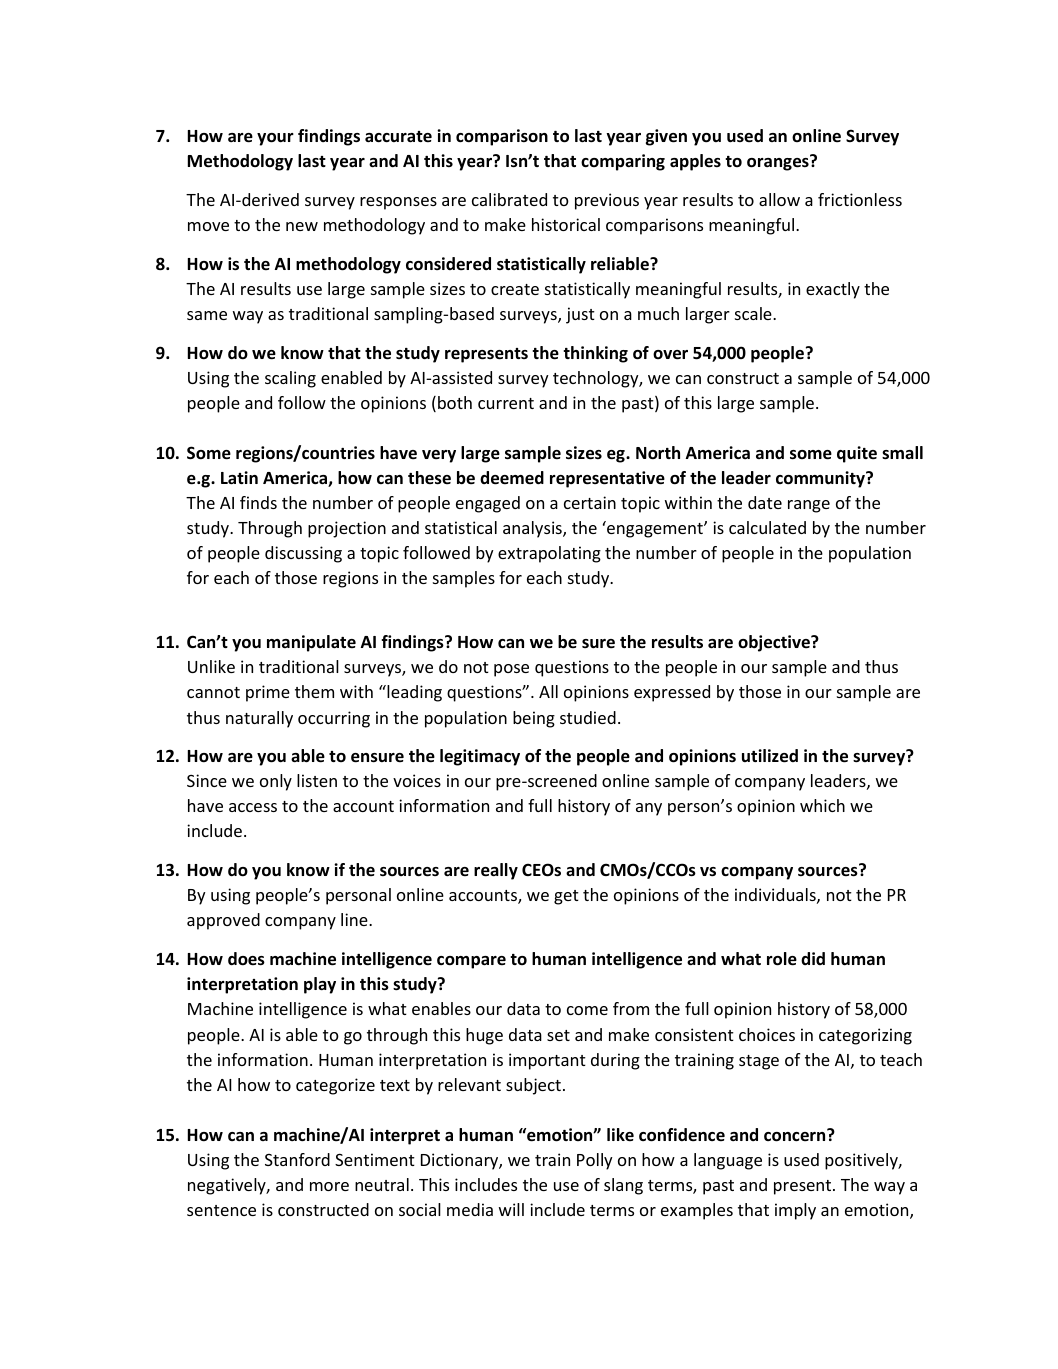  What do you see at coordinates (590, 502) in the document?
I see `certain` at bounding box center [590, 502].
